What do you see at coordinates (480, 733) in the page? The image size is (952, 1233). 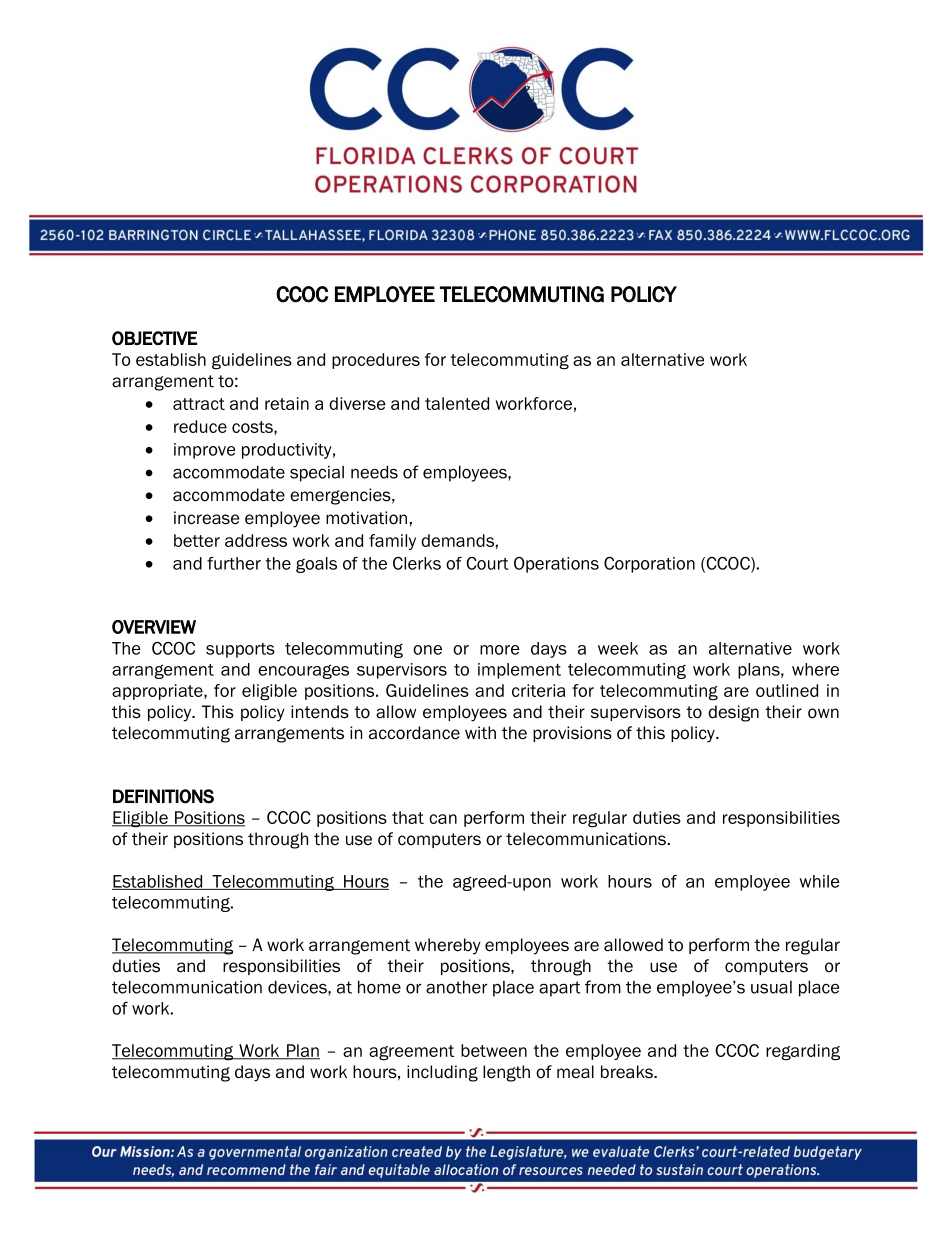 I see `with` at bounding box center [480, 733].
